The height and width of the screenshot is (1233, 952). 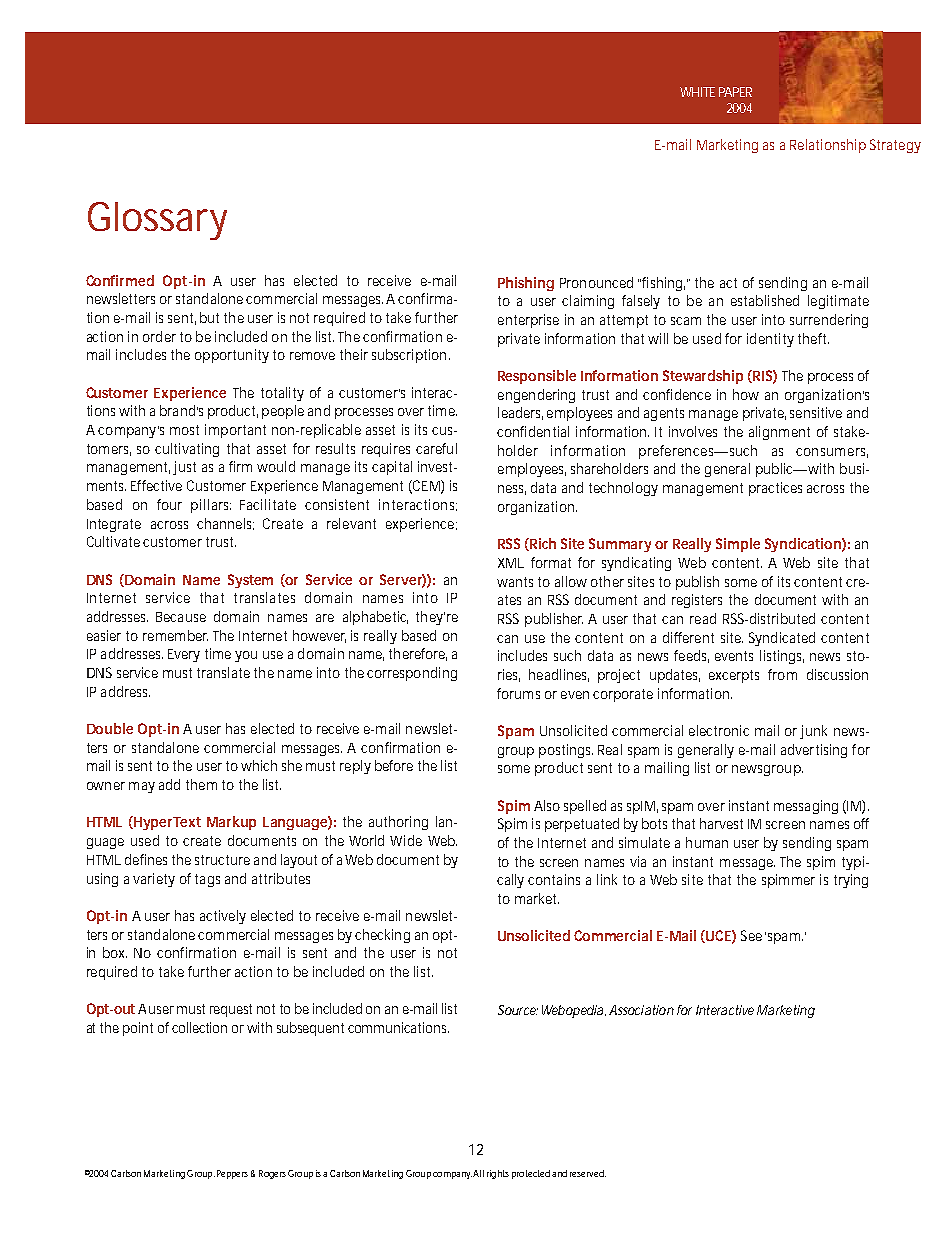 I want to click on PAPER, so click(x=735, y=92).
